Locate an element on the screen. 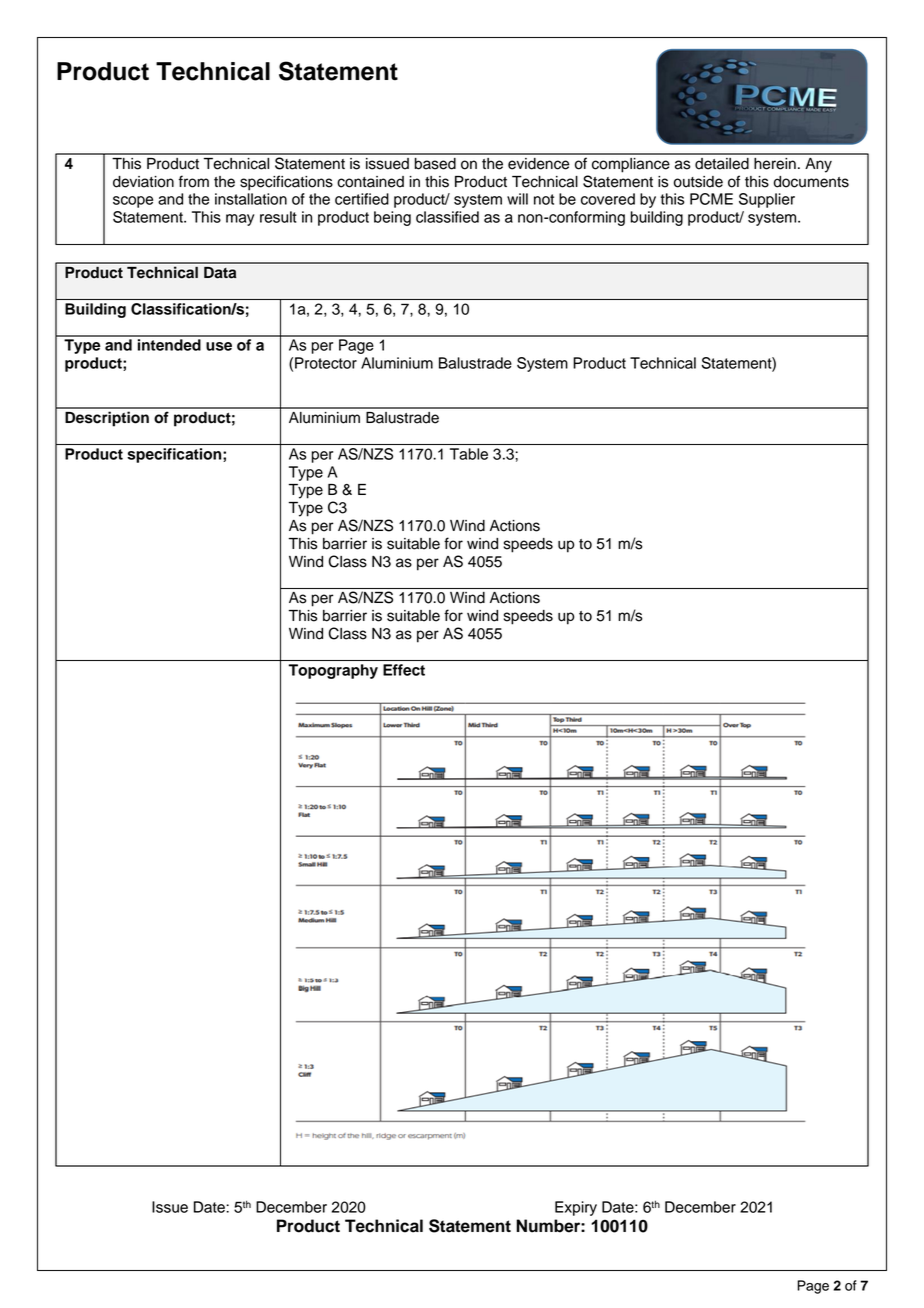 The height and width of the screenshot is (1308, 924). from is located at coordinates (194, 181).
